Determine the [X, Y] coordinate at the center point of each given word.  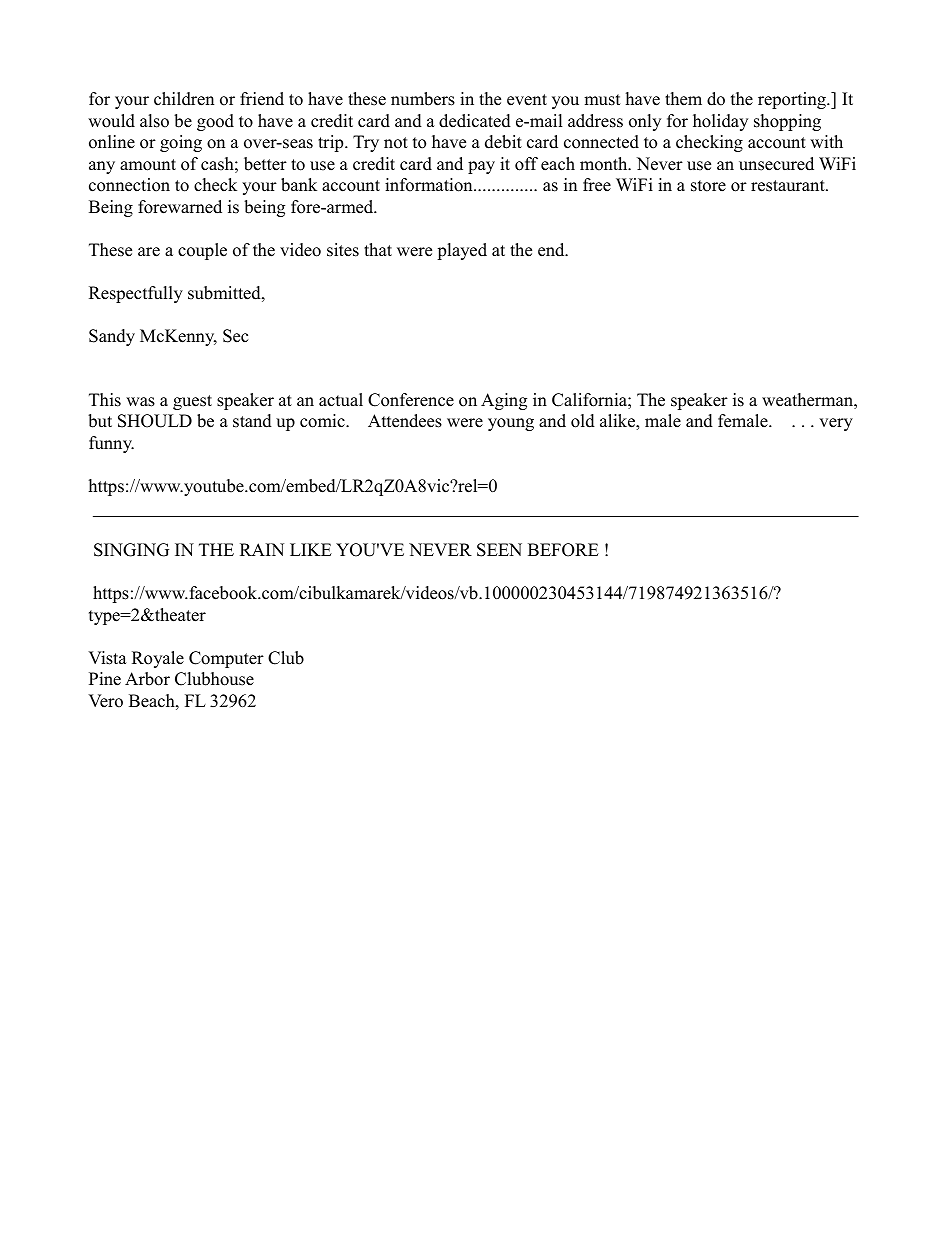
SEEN [499, 550]
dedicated [475, 121]
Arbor [147, 679]
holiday [720, 122]
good [215, 122]
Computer [226, 659]
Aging [504, 401]
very [836, 424]
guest [192, 402]
